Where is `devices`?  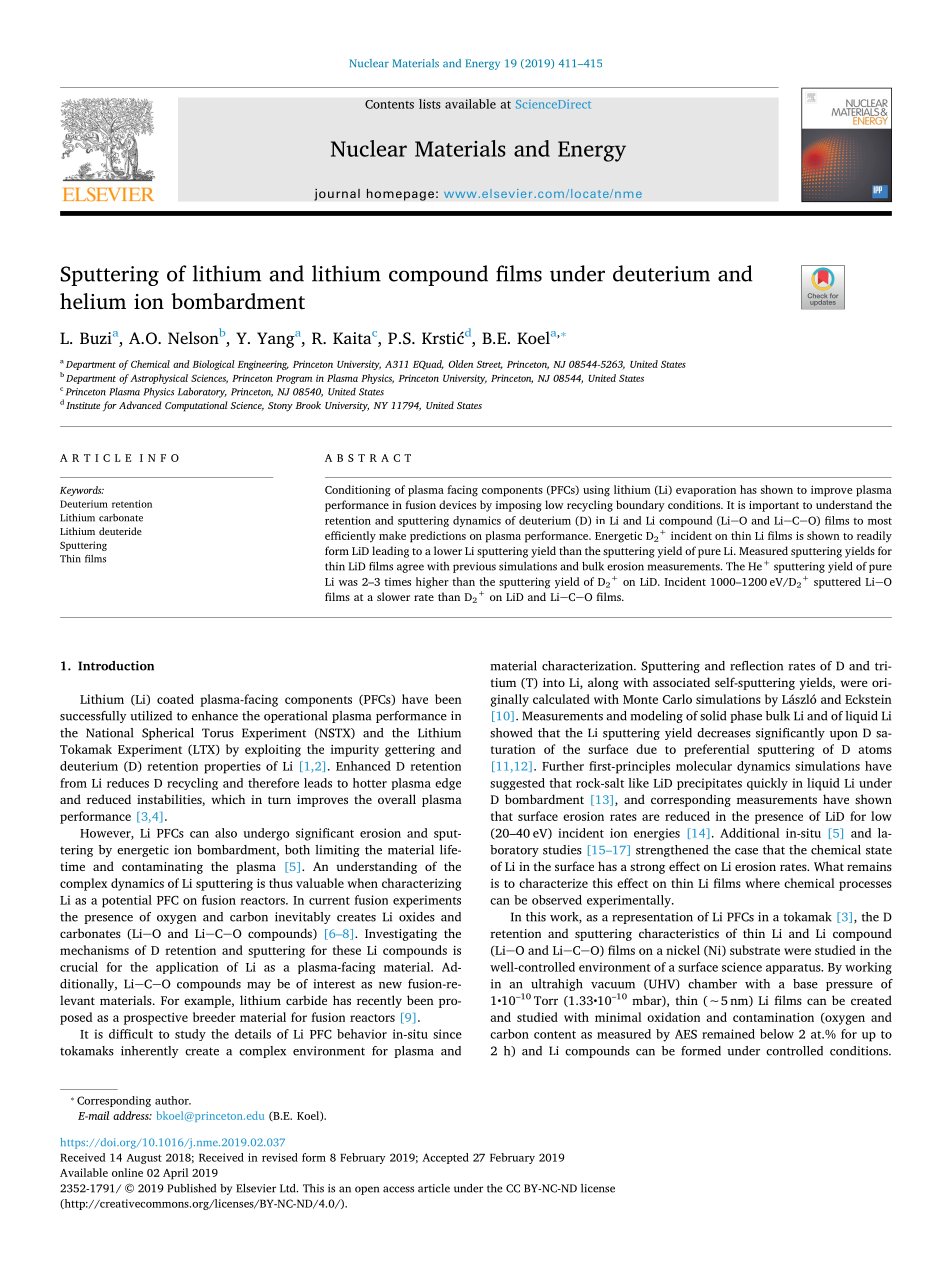 devices is located at coordinates (457, 504).
